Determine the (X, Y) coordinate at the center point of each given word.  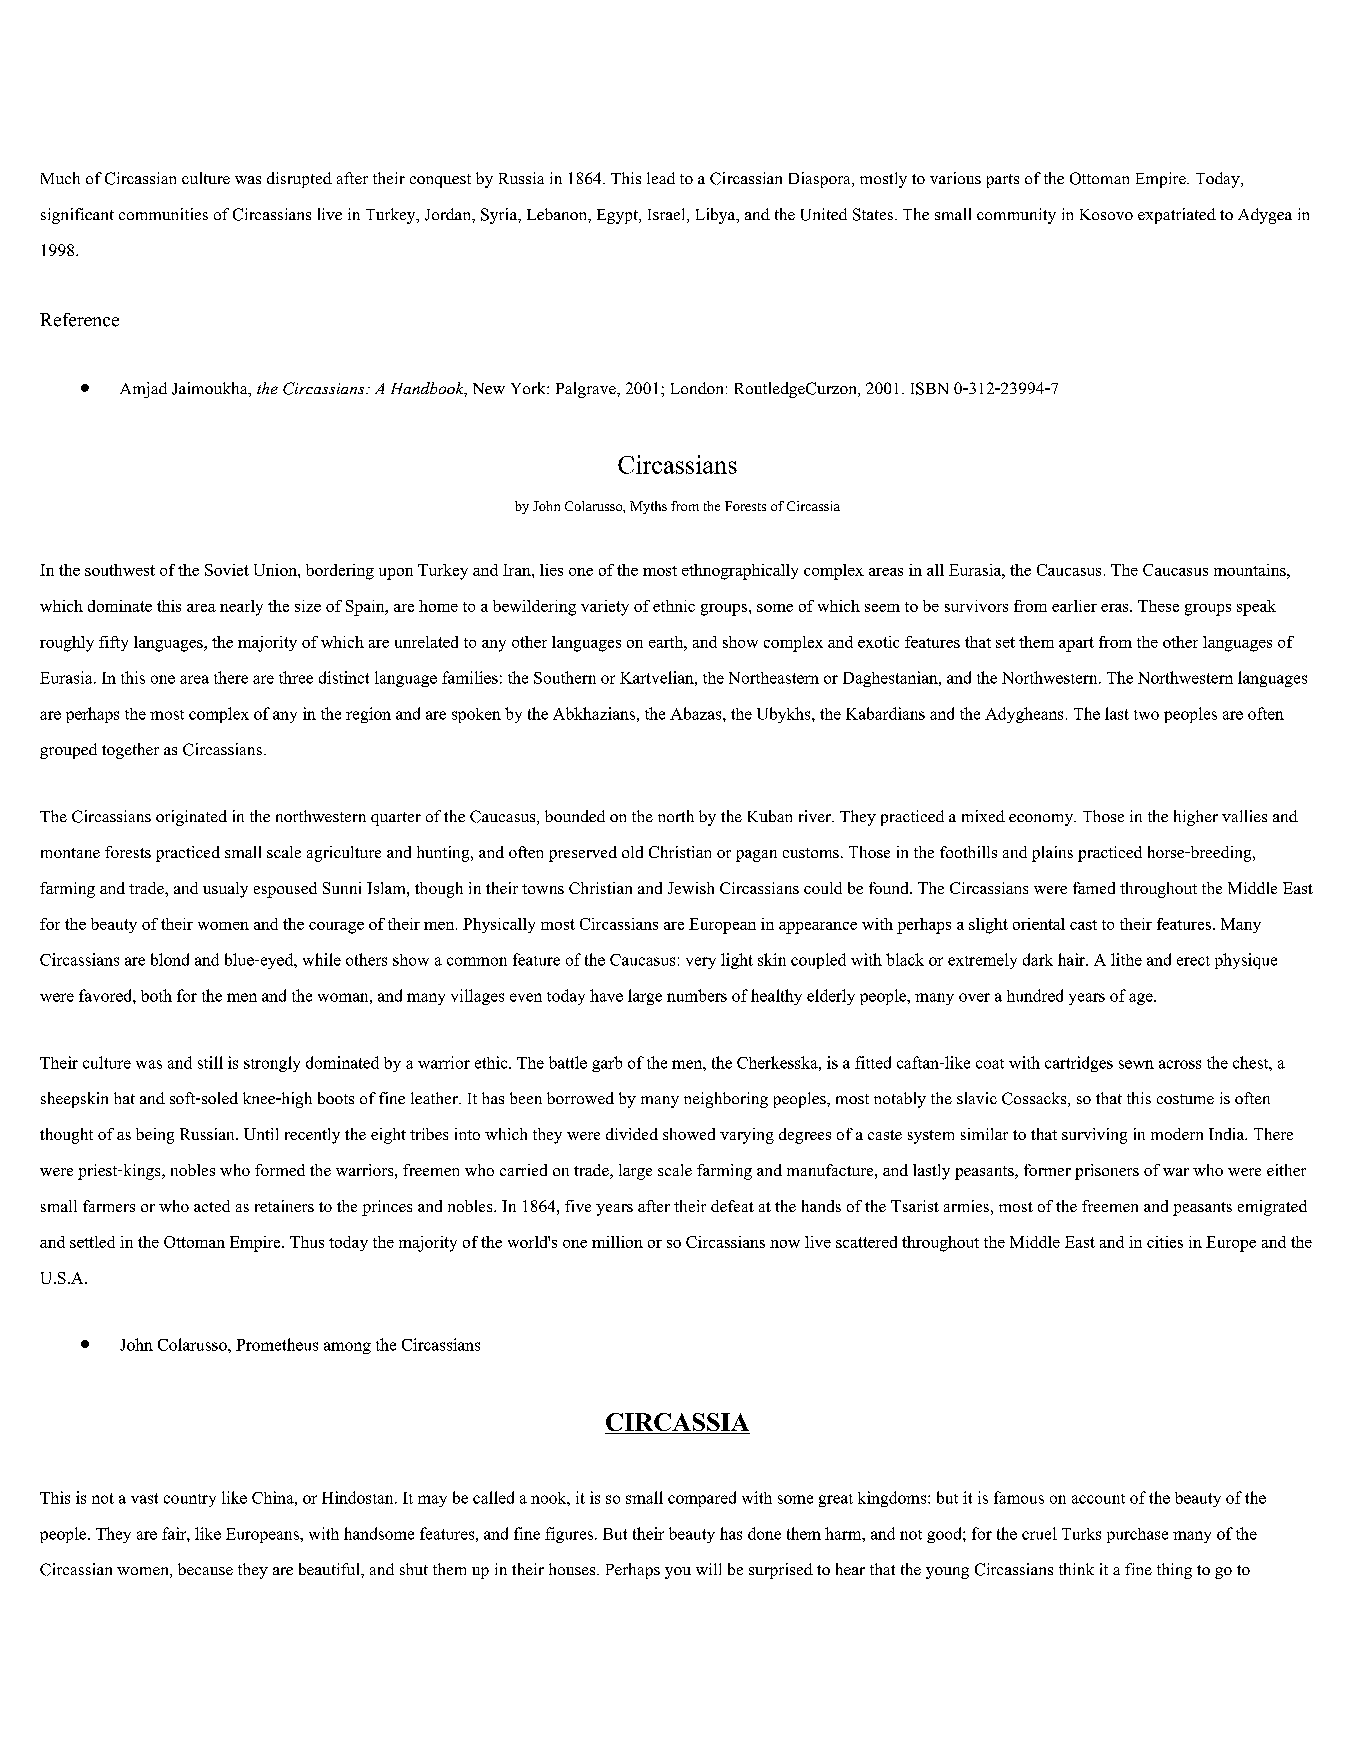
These (1158, 606)
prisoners (1107, 1172)
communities (163, 214)
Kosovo (1106, 214)
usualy (225, 890)
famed (1094, 888)
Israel (668, 215)
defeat (732, 1206)
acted (212, 1206)
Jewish (691, 888)
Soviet (227, 570)
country (190, 1500)
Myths (648, 507)
